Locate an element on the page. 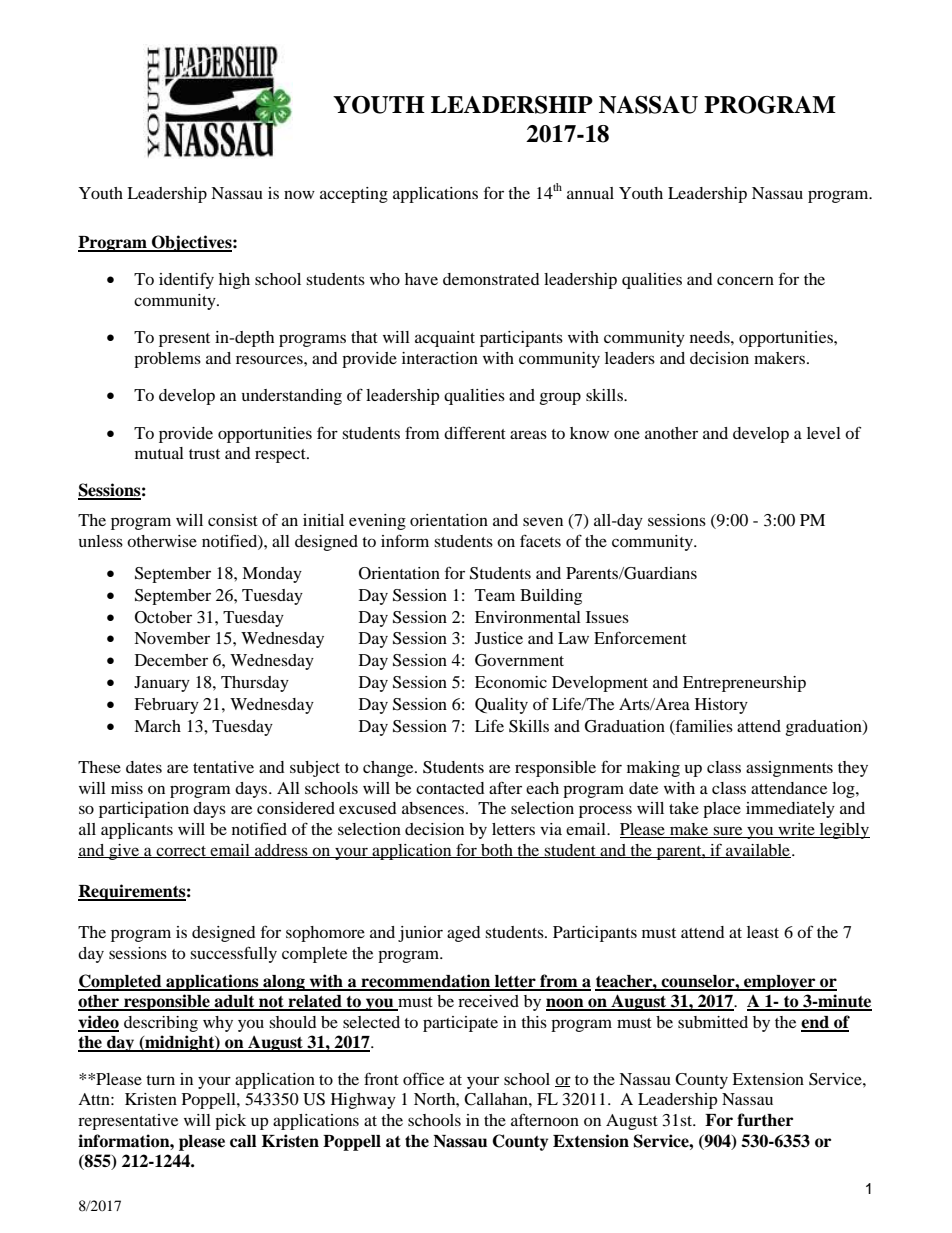  correct is located at coordinates (181, 852).
